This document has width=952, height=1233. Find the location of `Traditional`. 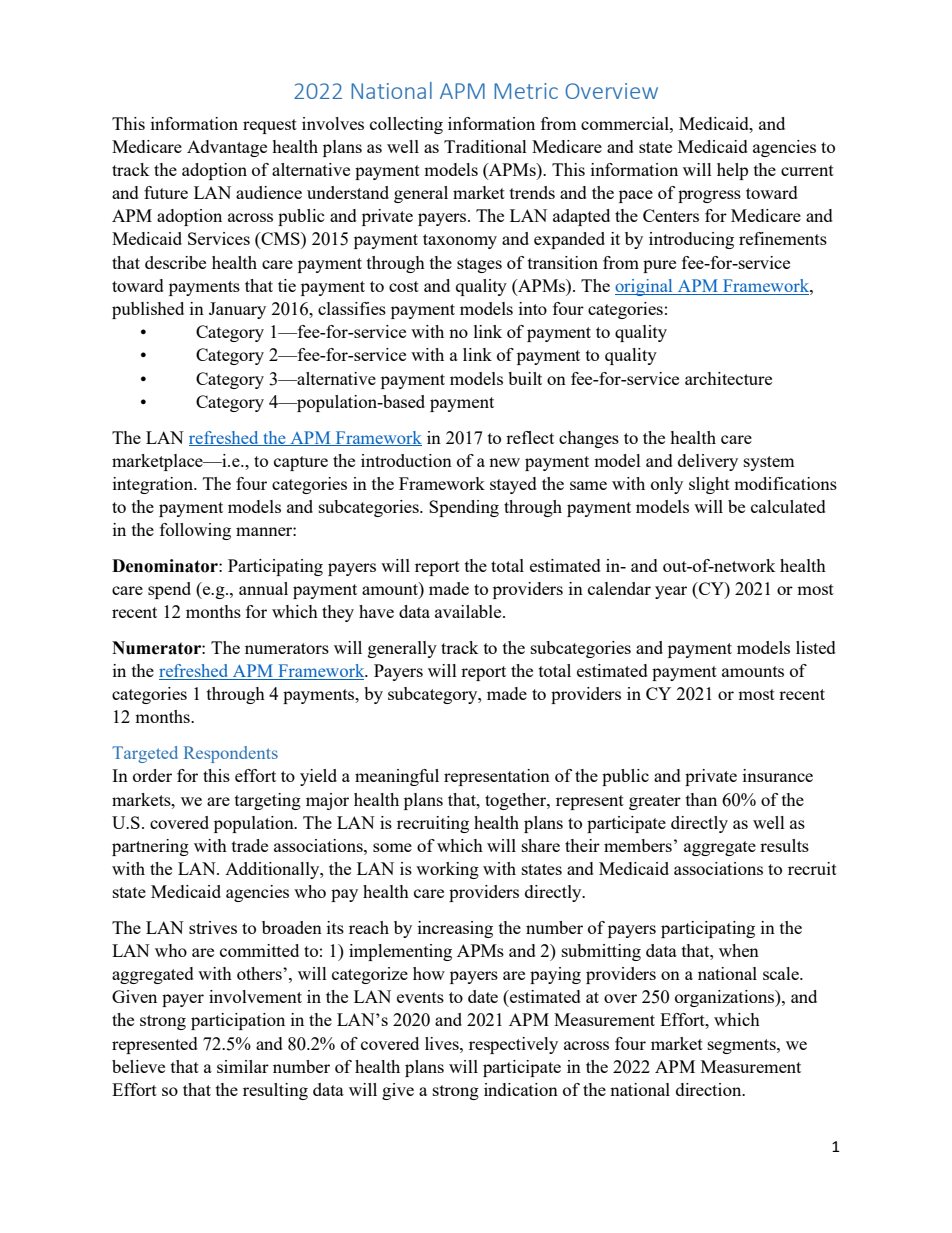

Traditional is located at coordinates (485, 146).
